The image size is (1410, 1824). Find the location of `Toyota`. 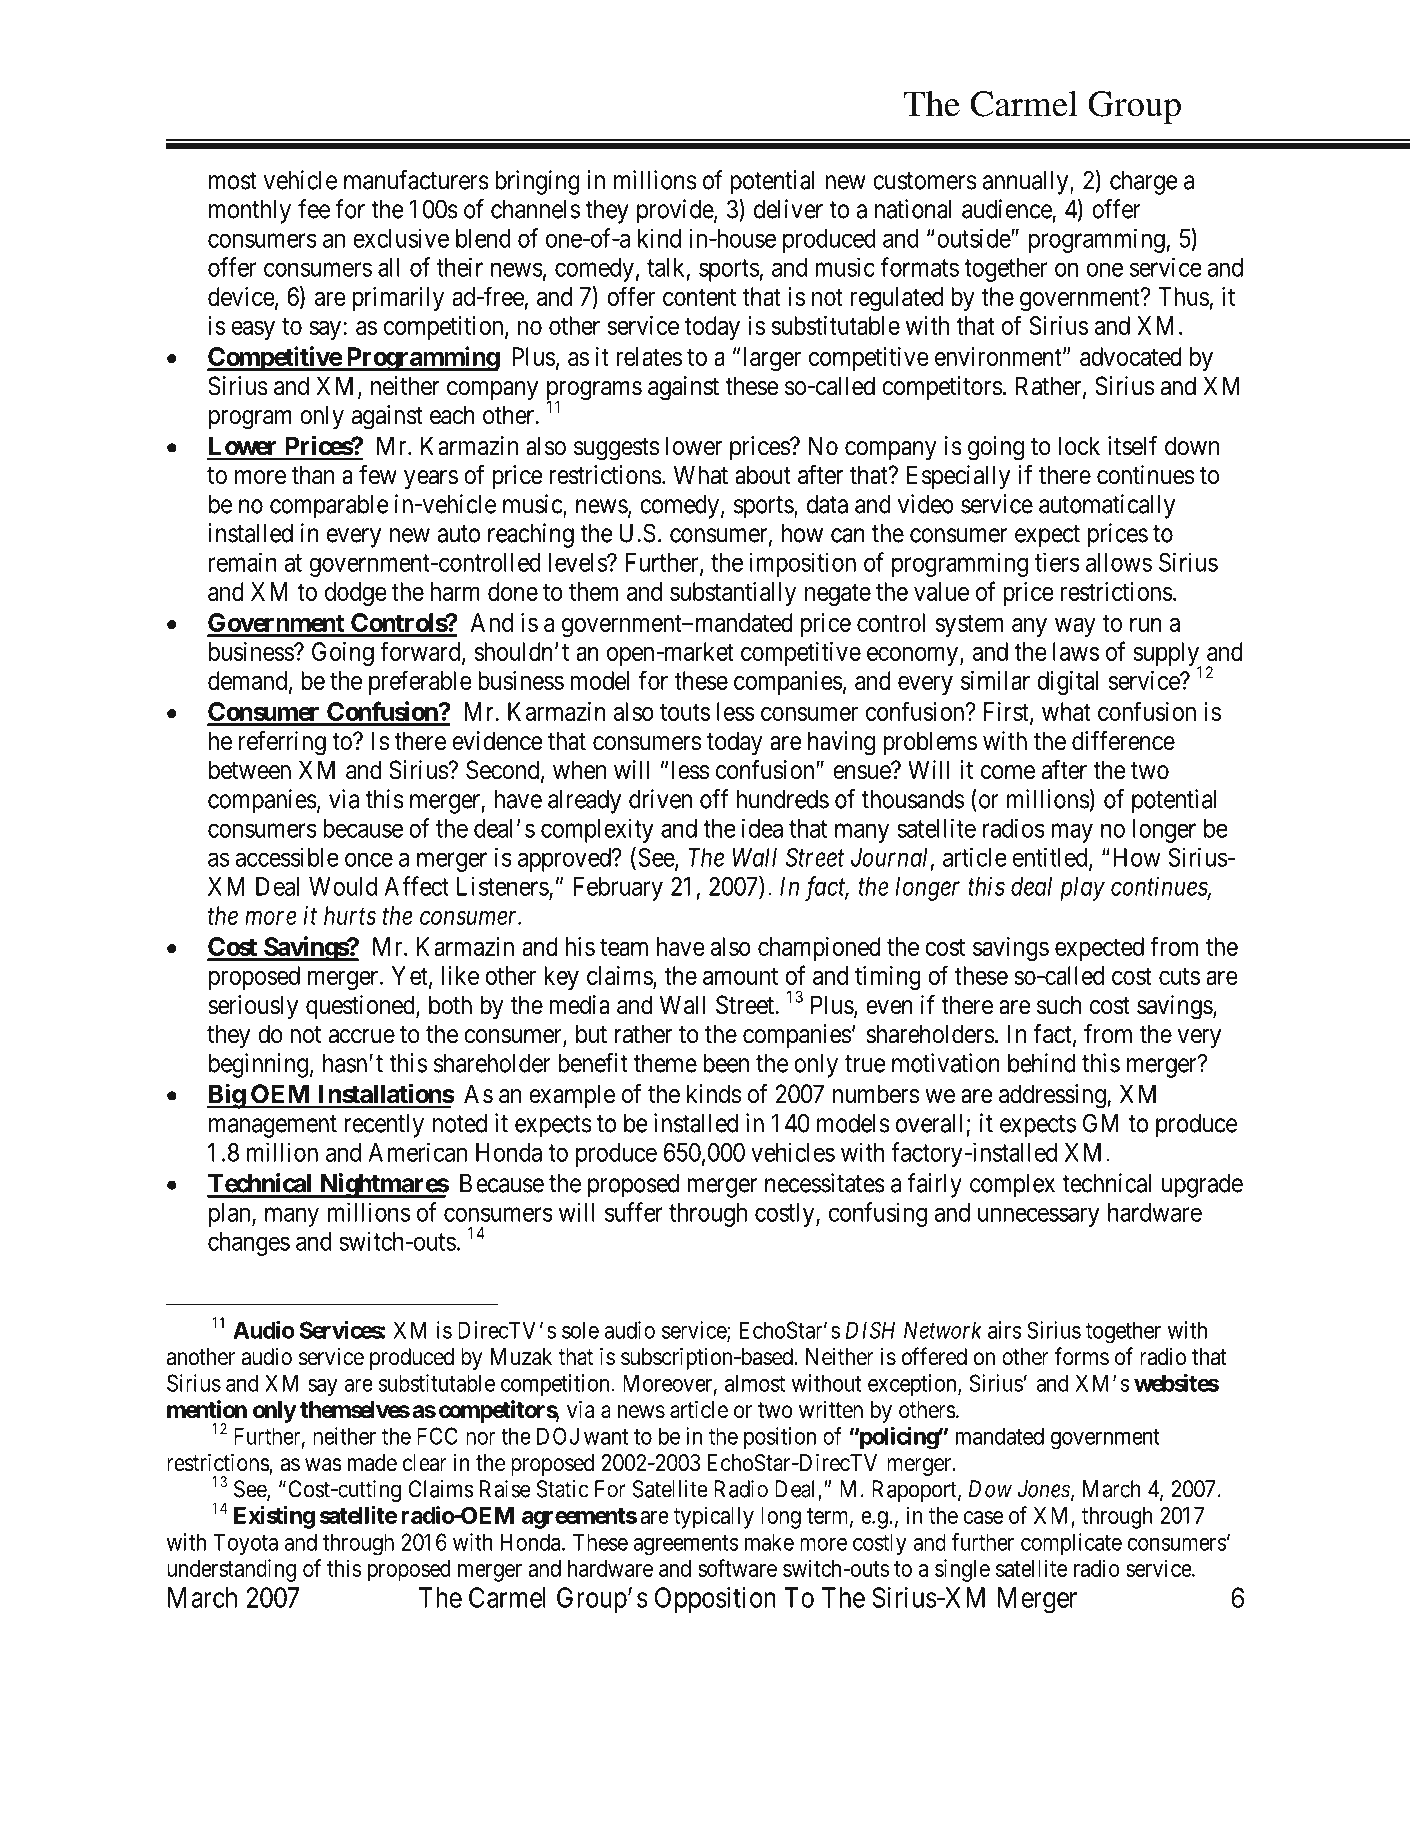

Toyota is located at coordinates (245, 1544).
